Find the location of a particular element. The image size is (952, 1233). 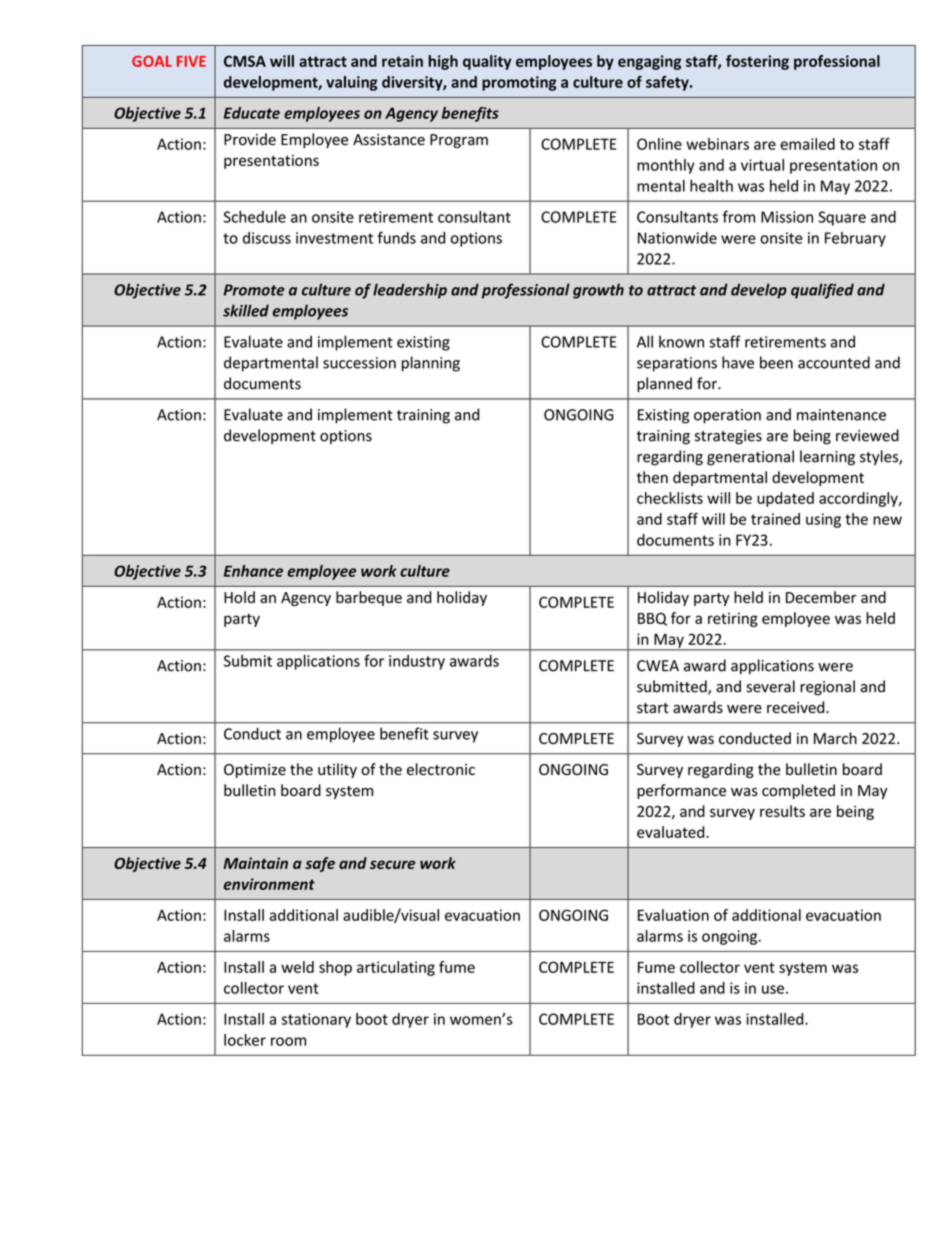

Educate is located at coordinates (252, 113).
